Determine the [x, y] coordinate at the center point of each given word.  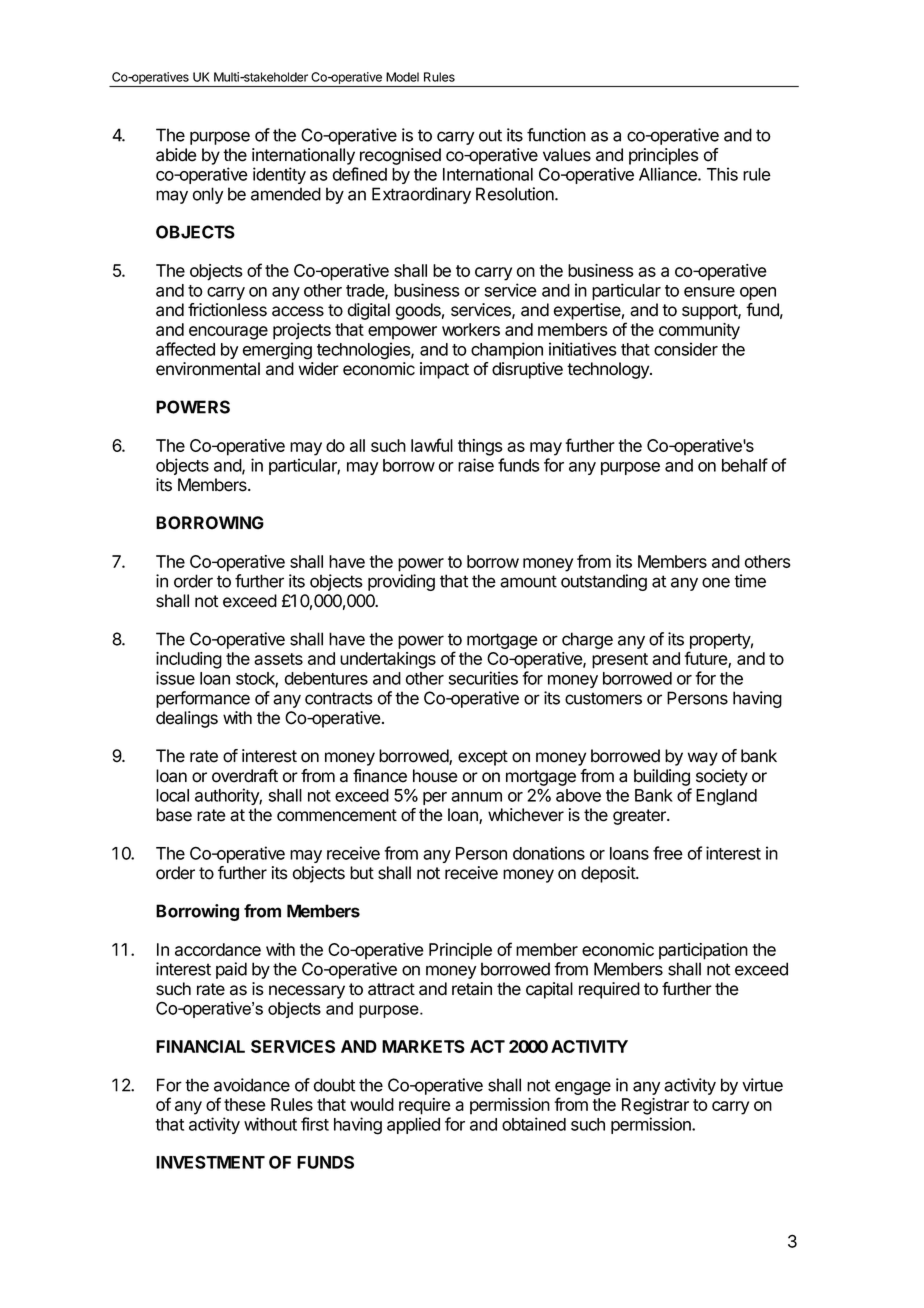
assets [278, 659]
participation [703, 951]
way [703, 759]
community [699, 331]
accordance [218, 949]
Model [402, 77]
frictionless [227, 310]
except [483, 758]
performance [203, 699]
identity [279, 175]
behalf [745, 465]
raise [476, 465]
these [245, 1104]
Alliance [669, 174]
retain [472, 989]
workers [471, 329]
